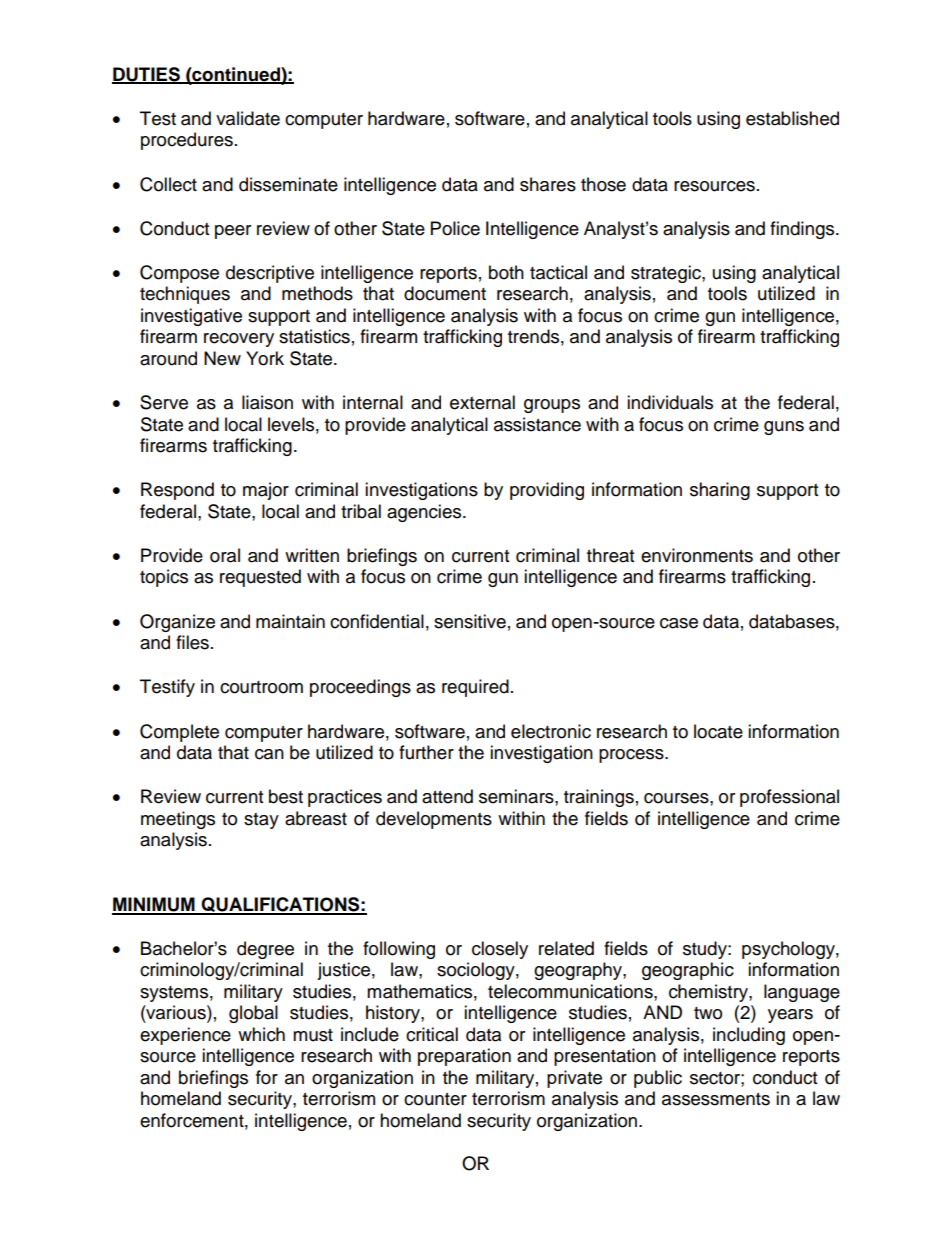 This screenshot has width=952, height=1233. What do you see at coordinates (548, 184) in the screenshot?
I see `shares` at bounding box center [548, 184].
